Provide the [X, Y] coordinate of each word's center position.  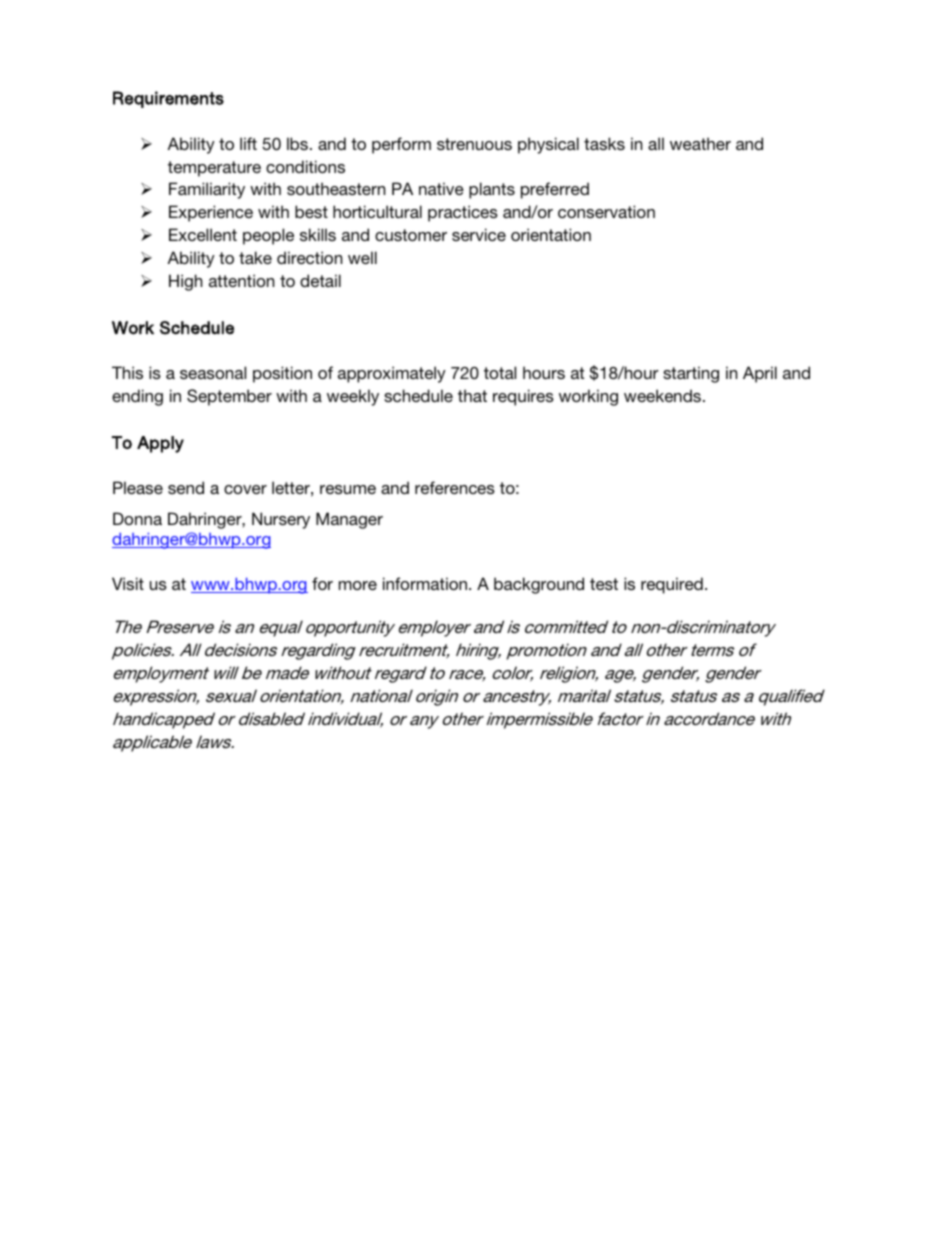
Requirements [168, 99]
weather [700, 143]
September [229, 397]
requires [523, 397]
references [455, 487]
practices [463, 213]
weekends [662, 395]
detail [320, 280]
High [185, 282]
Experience [211, 213]
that [472, 395]
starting [691, 374]
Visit [128, 583]
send [186, 487]
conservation [606, 211]
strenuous [474, 144]
